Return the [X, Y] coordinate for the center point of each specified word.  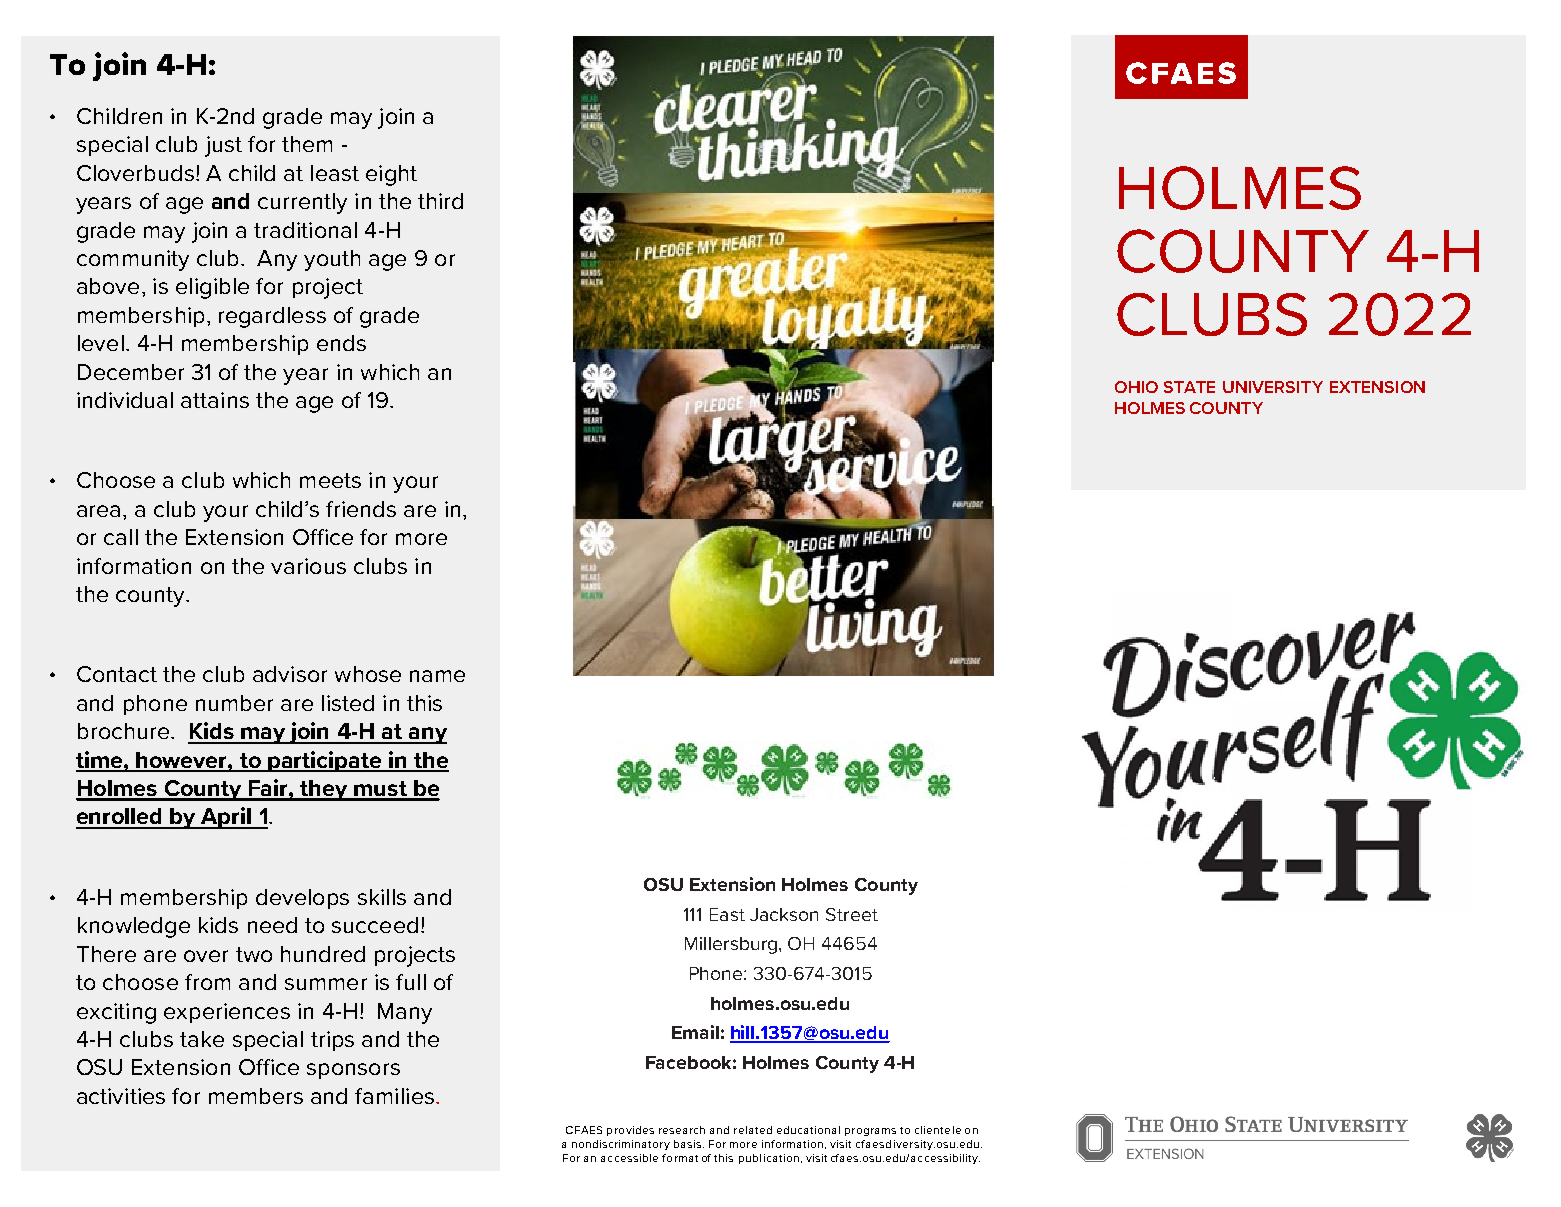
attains [215, 400]
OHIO [1136, 387]
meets [330, 480]
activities [121, 1096]
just [223, 146]
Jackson [784, 914]
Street [852, 914]
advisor [290, 674]
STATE [1189, 387]
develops [302, 899]
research [682, 1130]
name [437, 676]
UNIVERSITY [1273, 387]
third [440, 201]
